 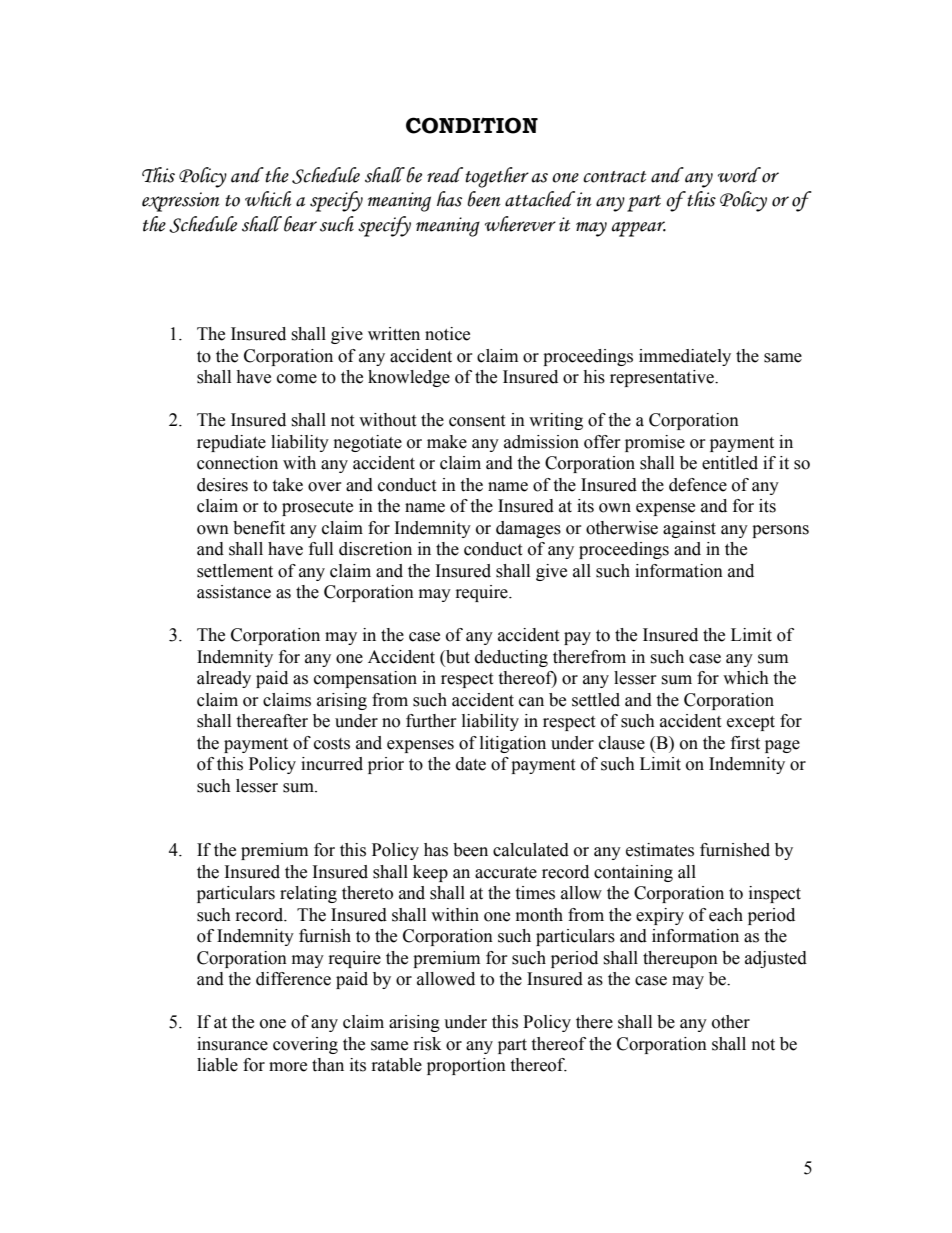 I want to click on defence, so click(x=698, y=485).
